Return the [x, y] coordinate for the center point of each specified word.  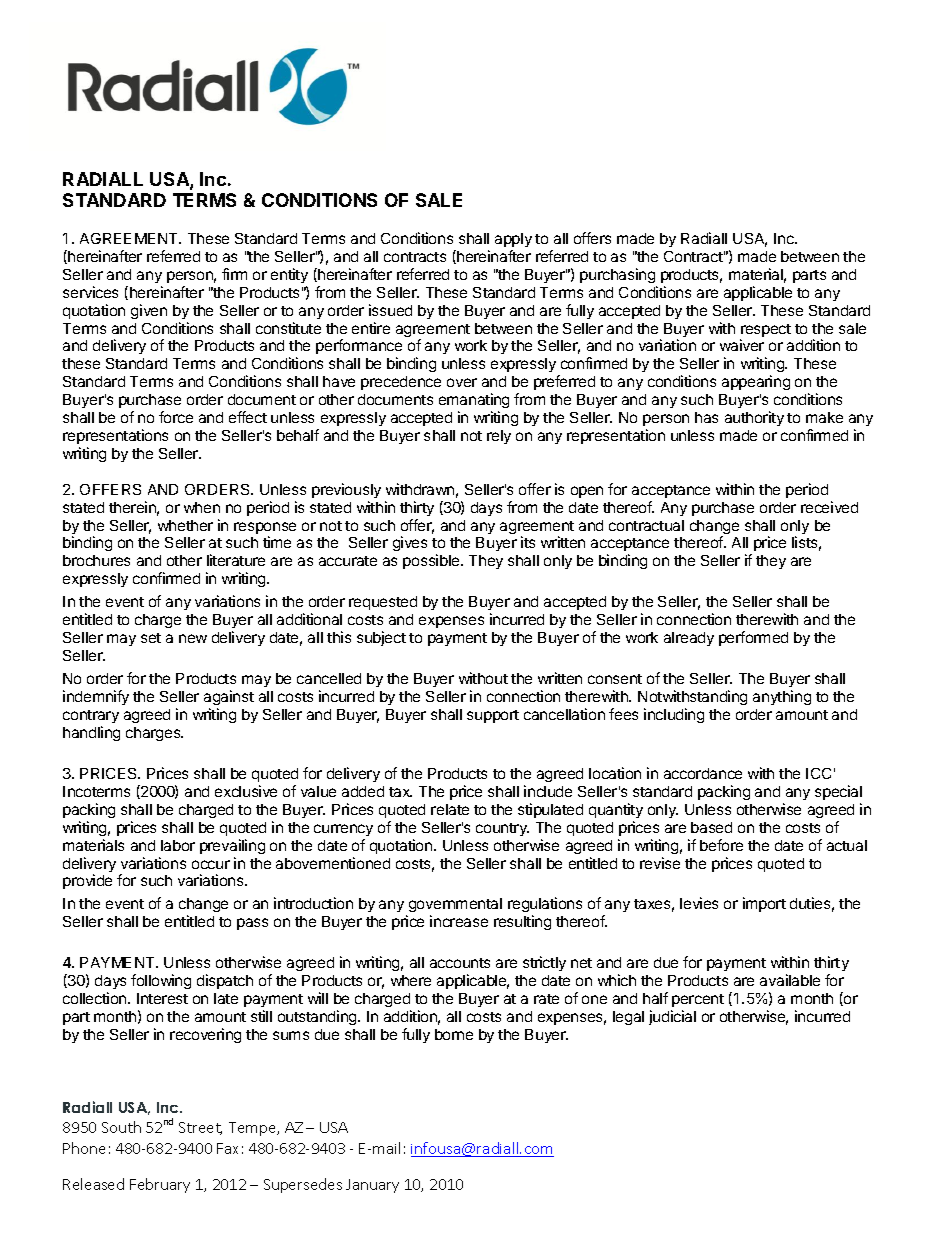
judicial [672, 1017]
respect [765, 332]
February [160, 1185]
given [149, 311]
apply [513, 240]
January [372, 1186]
